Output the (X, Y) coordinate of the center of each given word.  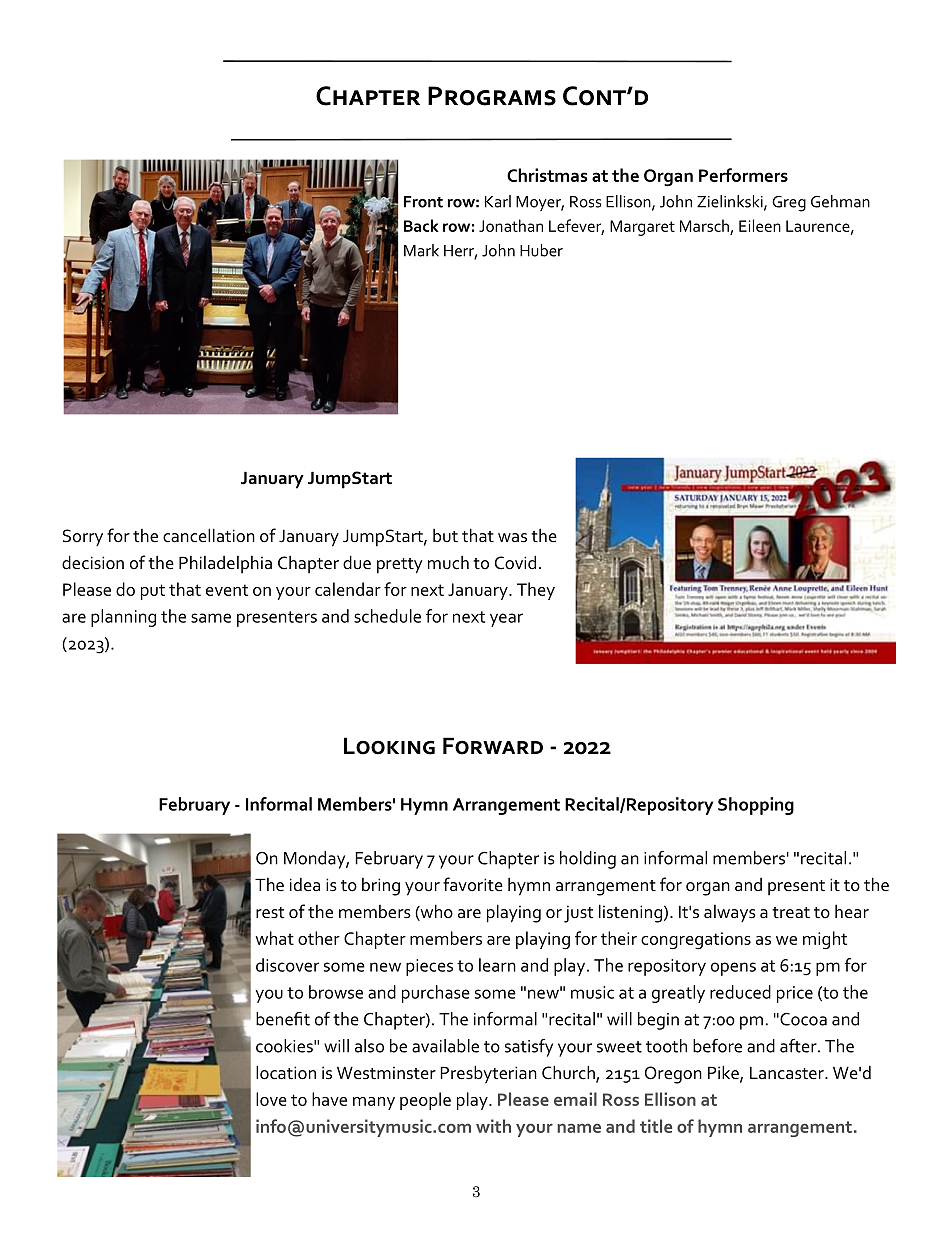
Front (423, 202)
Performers (743, 175)
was (512, 538)
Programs (492, 96)
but (445, 535)
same (211, 618)
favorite (473, 884)
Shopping (756, 806)
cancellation (209, 535)
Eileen (760, 225)
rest (270, 913)
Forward (493, 746)
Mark (421, 250)
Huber (541, 250)
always (730, 914)
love (271, 1099)
